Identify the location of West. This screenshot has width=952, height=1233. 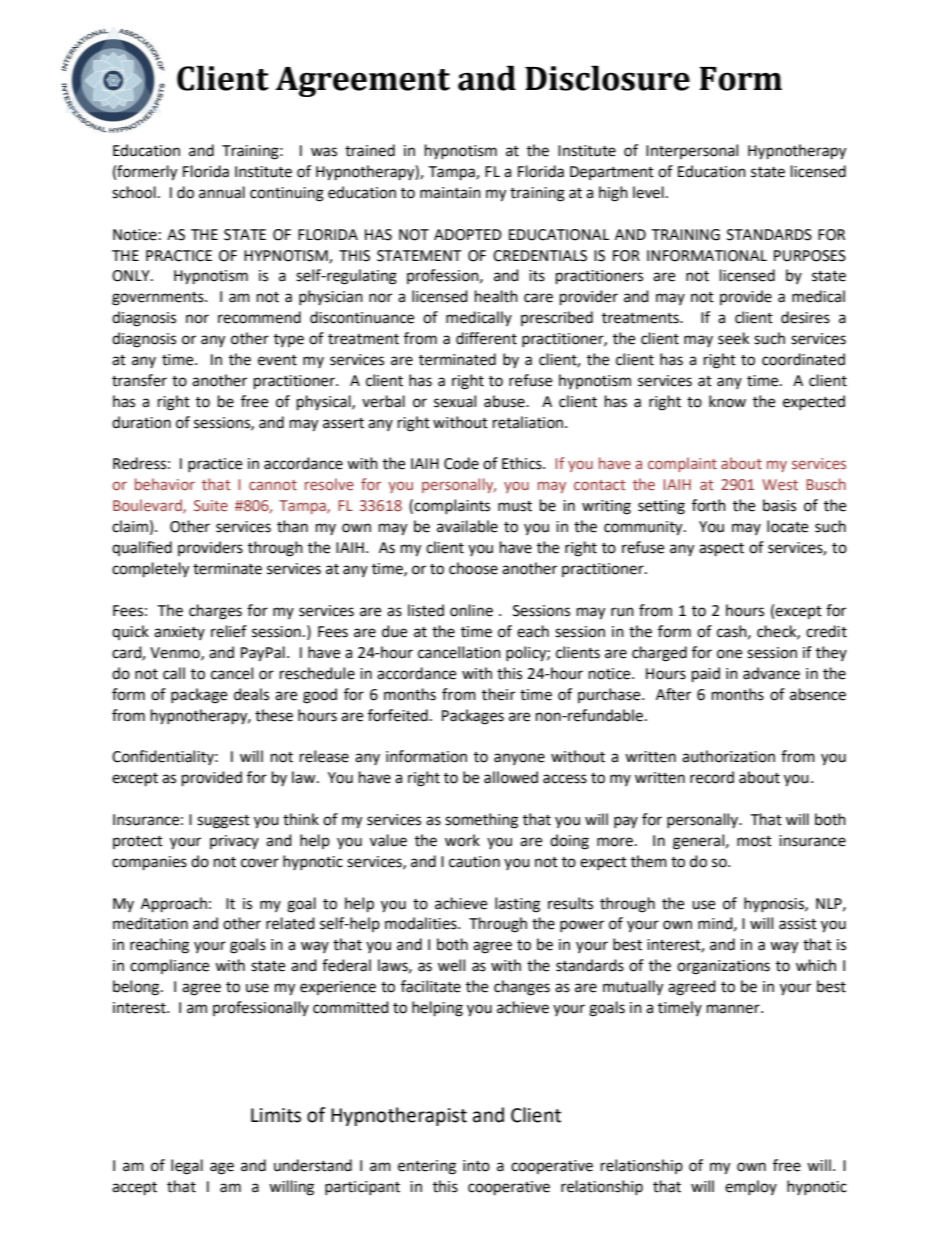
(780, 484).
